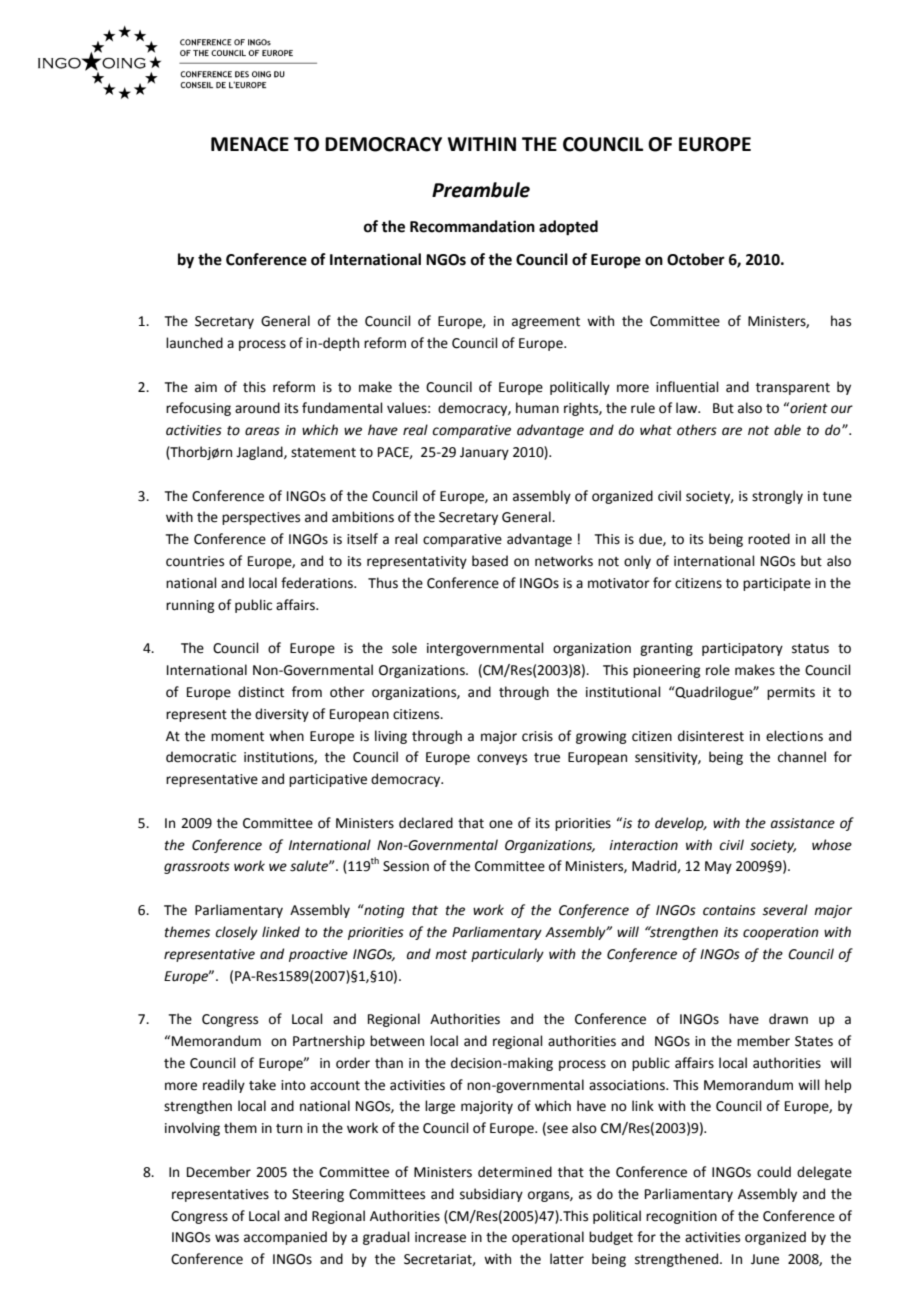 The height and width of the image is (1308, 924). What do you see at coordinates (787, 430) in the image?
I see `able` at bounding box center [787, 430].
